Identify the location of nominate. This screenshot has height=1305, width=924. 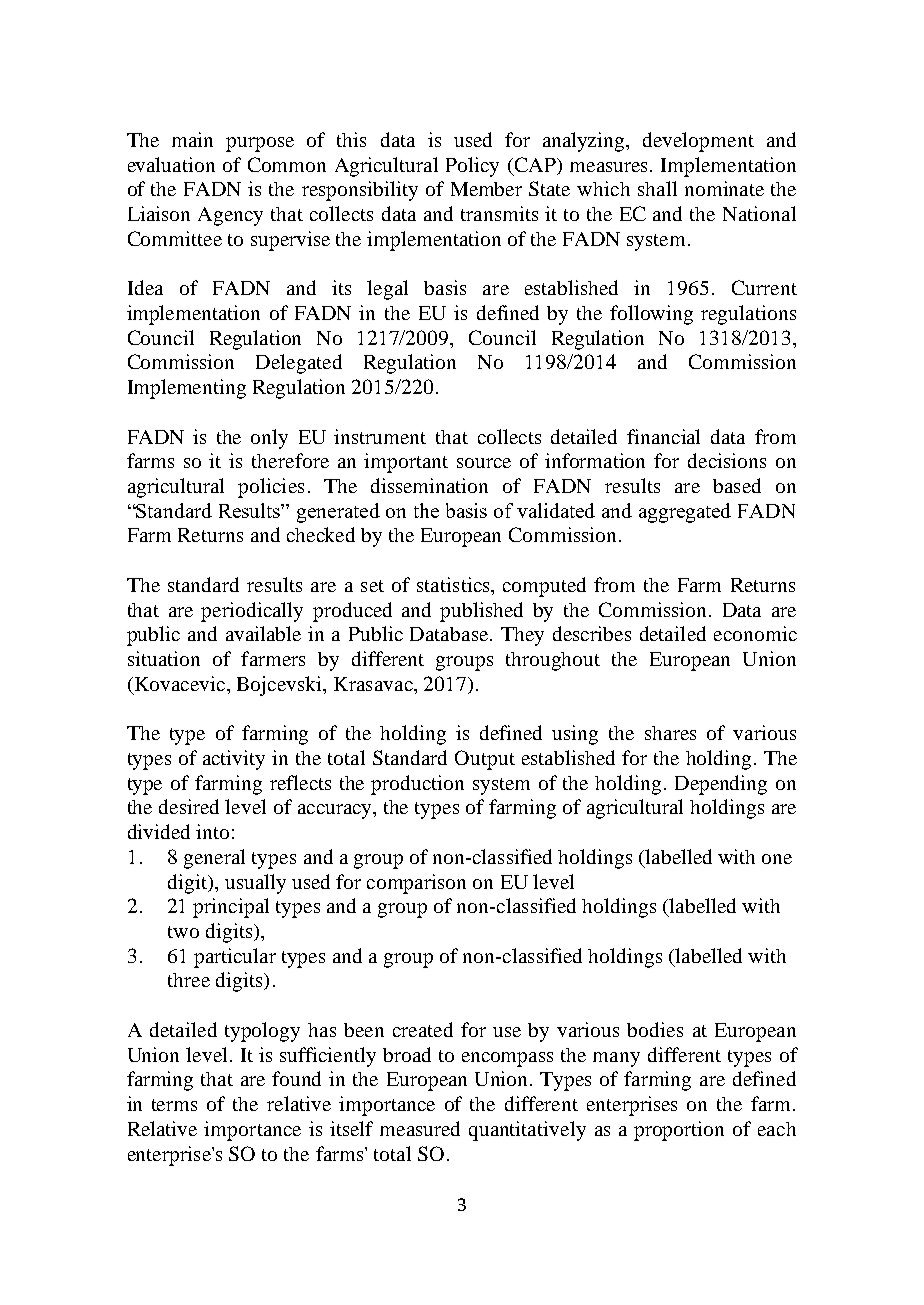
(724, 188).
